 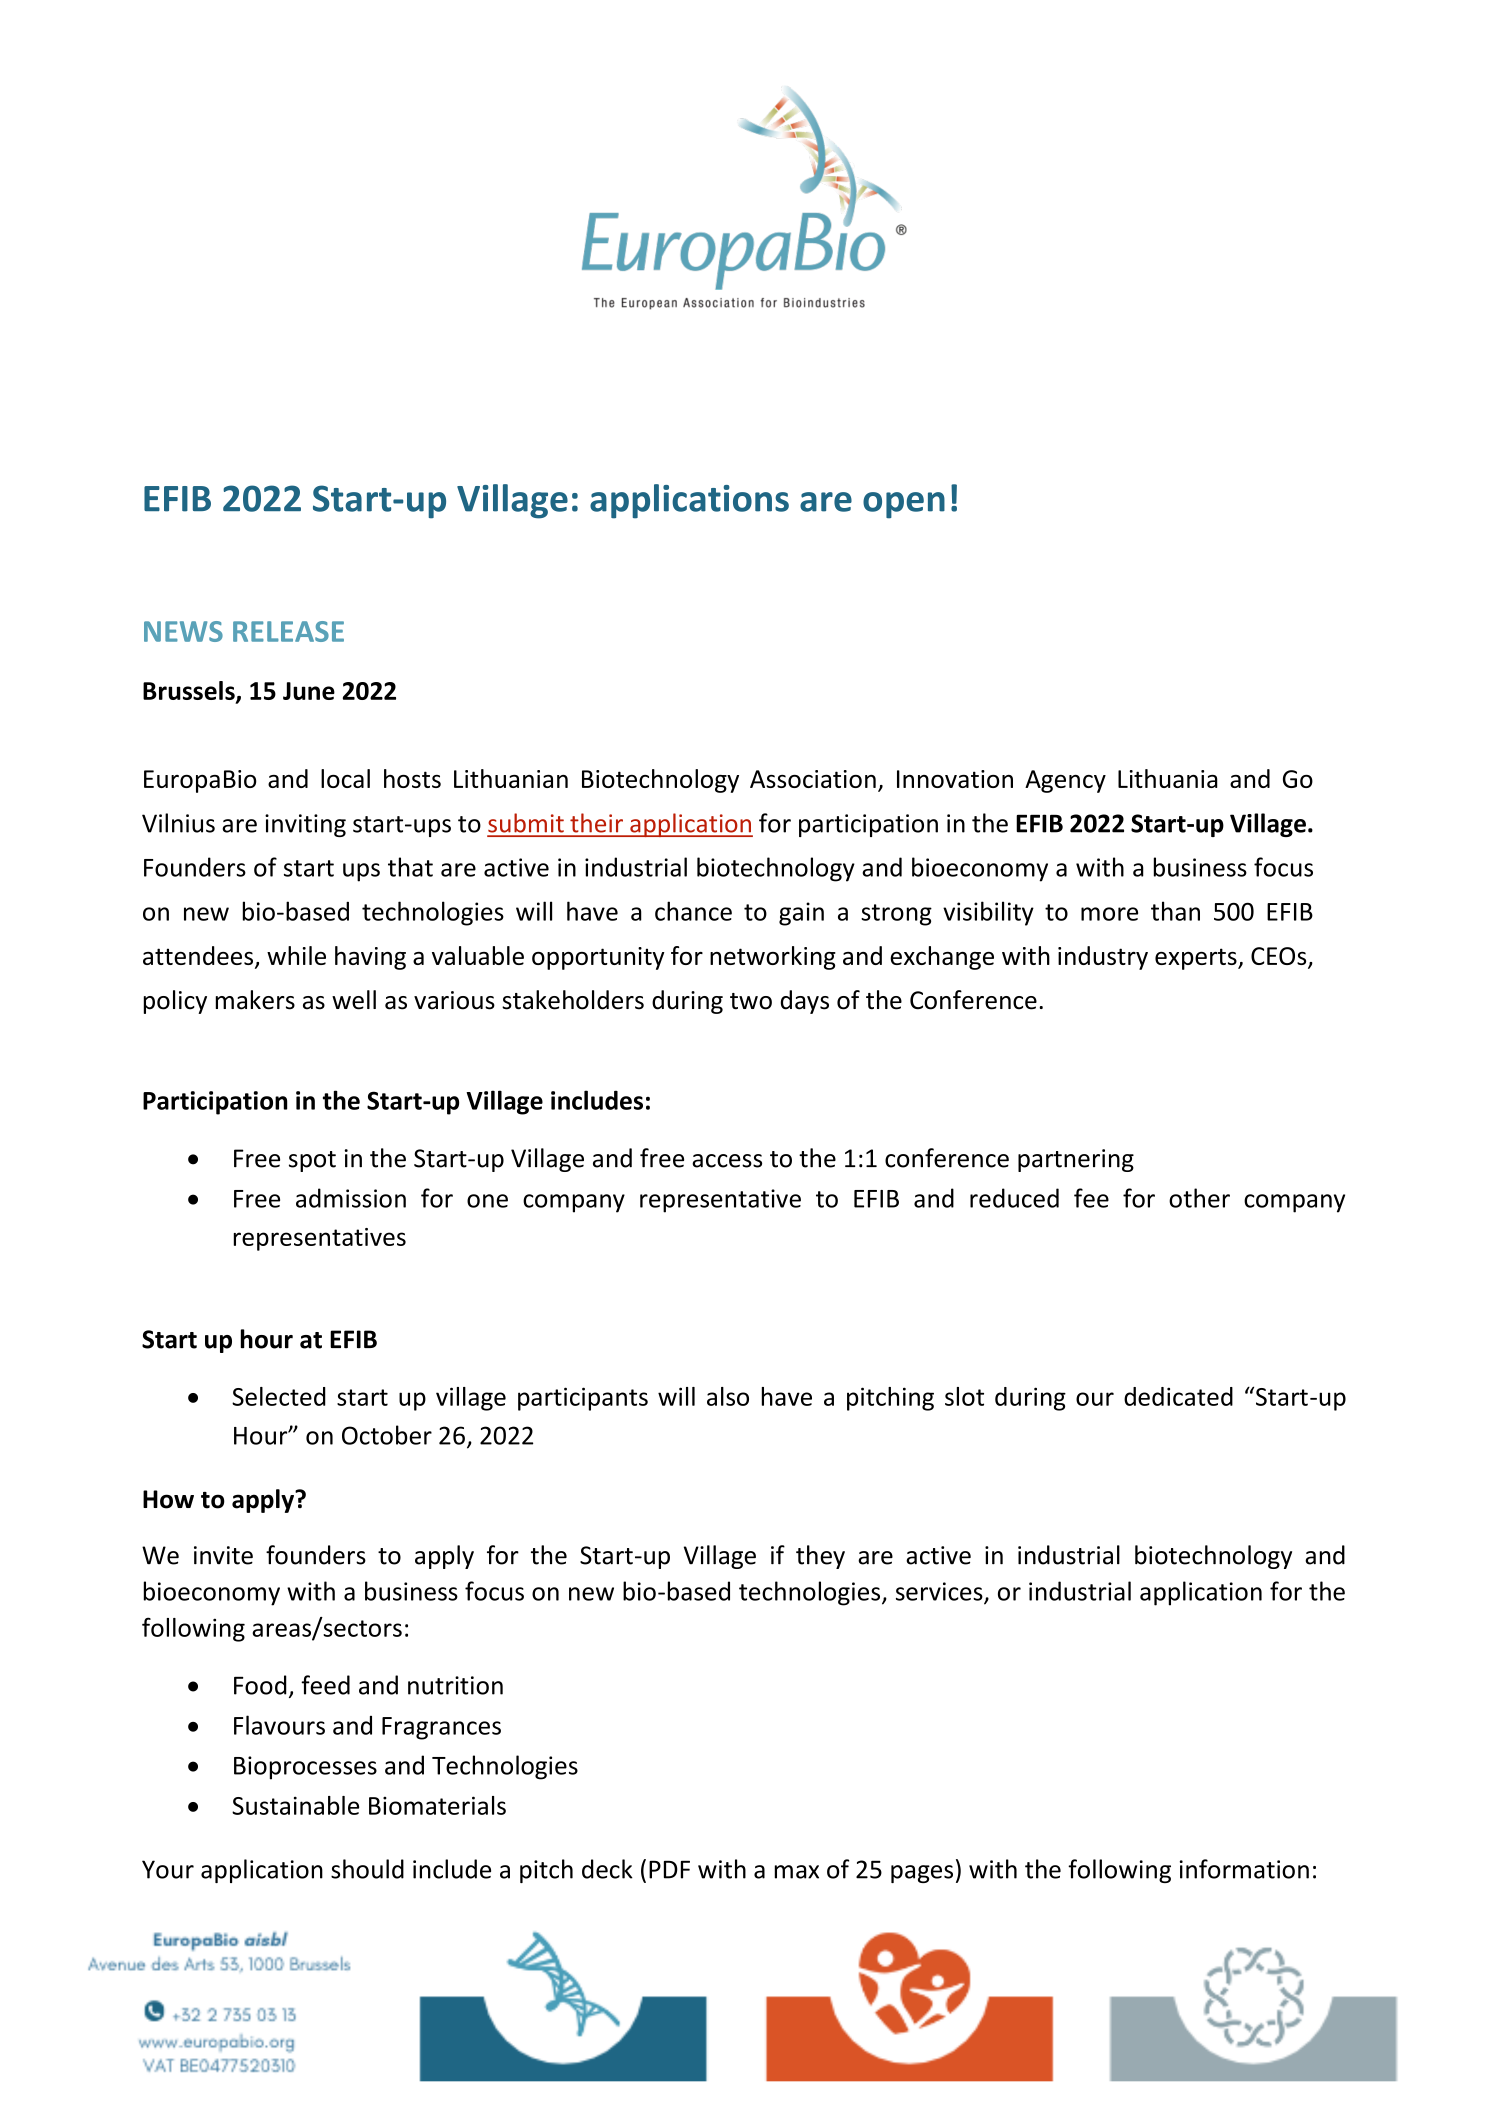 I want to click on networking, so click(x=773, y=958).
